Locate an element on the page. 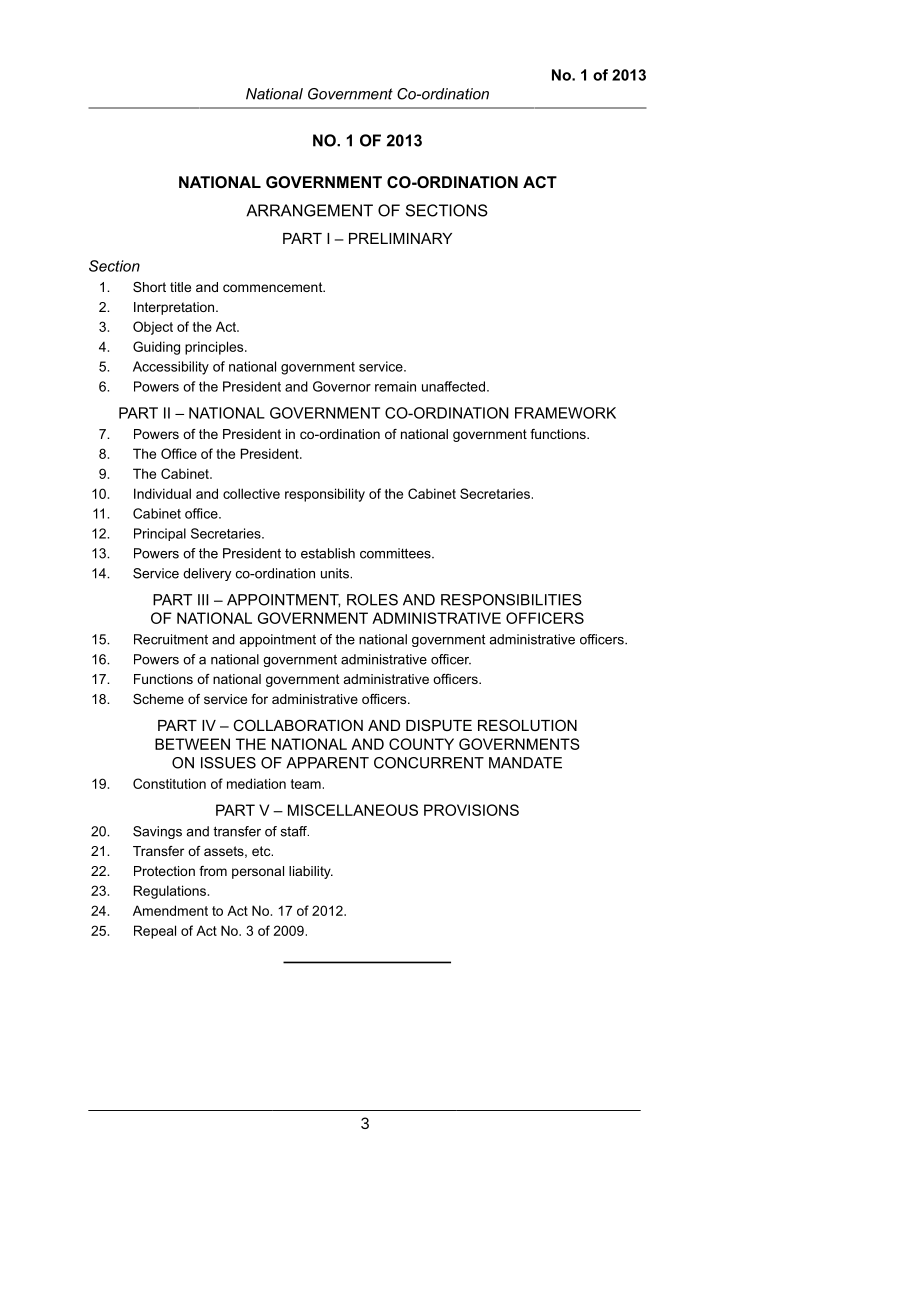 The width and height of the page is (924, 1309). liability is located at coordinates (311, 872).
